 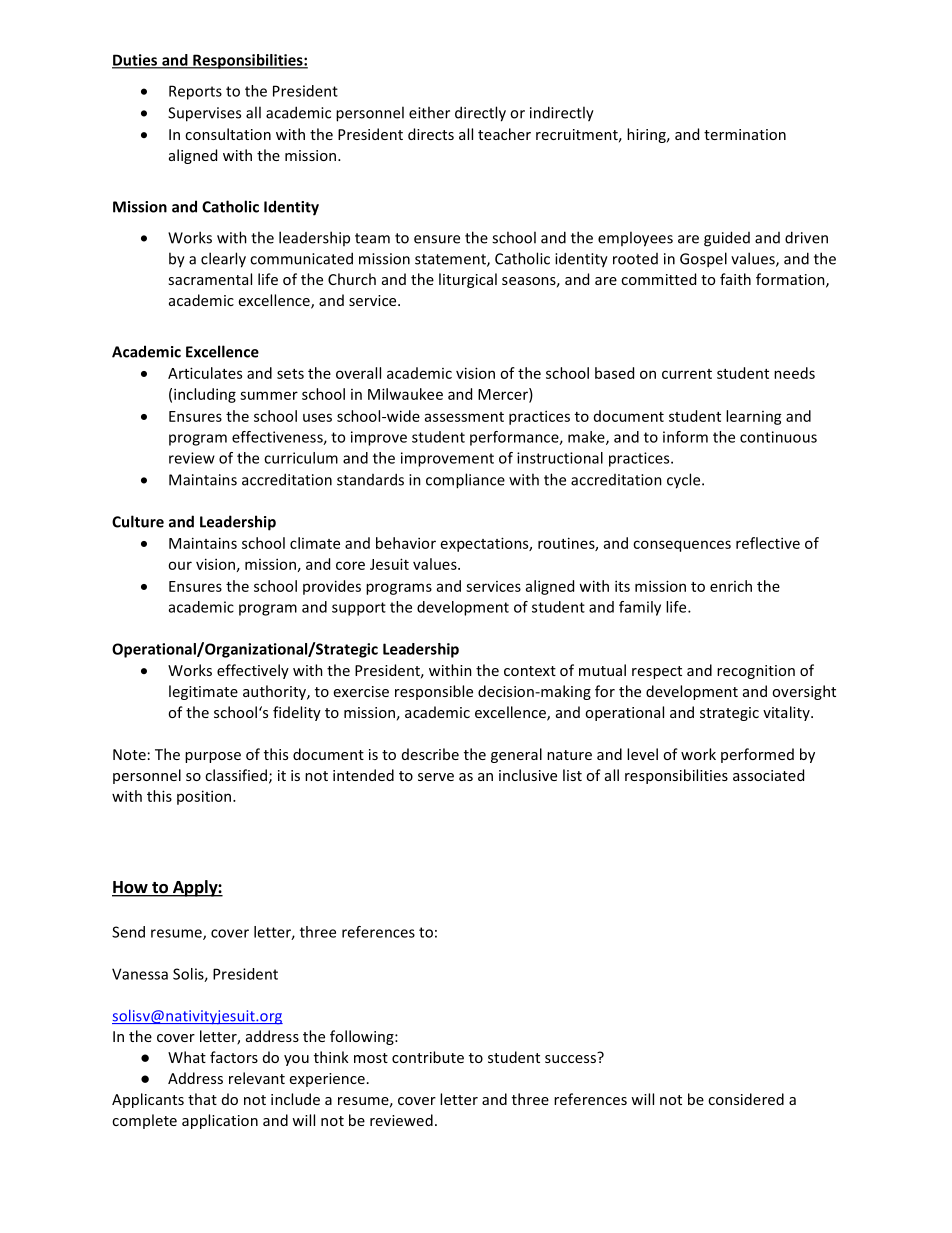 I want to click on Reports, so click(x=195, y=92).
